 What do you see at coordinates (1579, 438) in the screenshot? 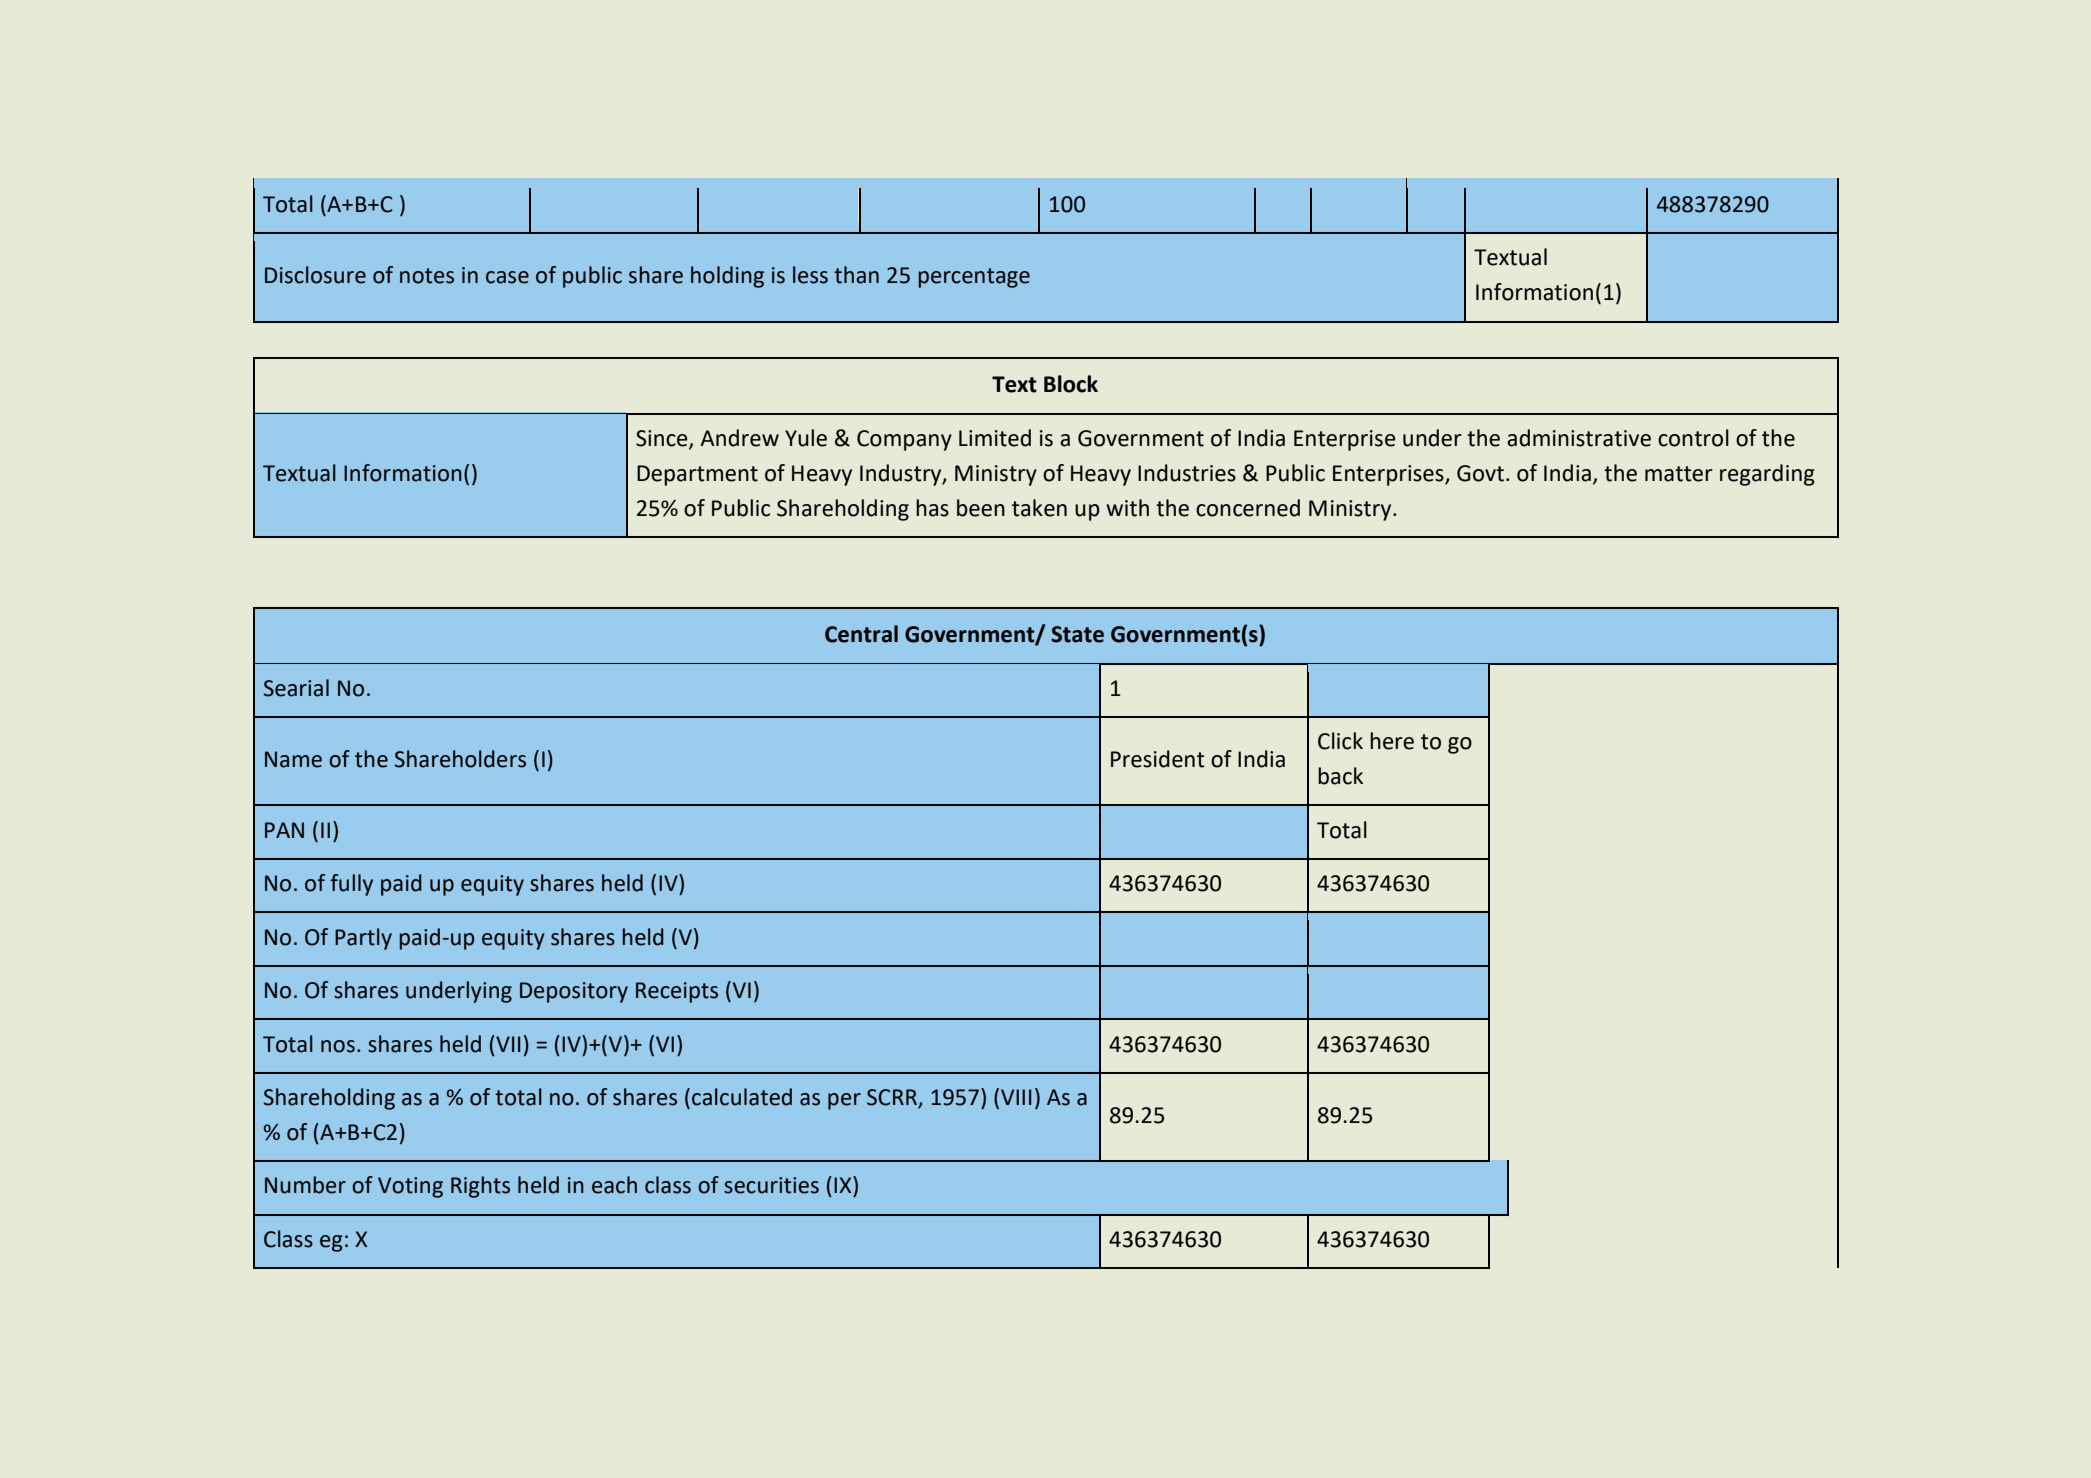
I see `administrative` at bounding box center [1579, 438].
